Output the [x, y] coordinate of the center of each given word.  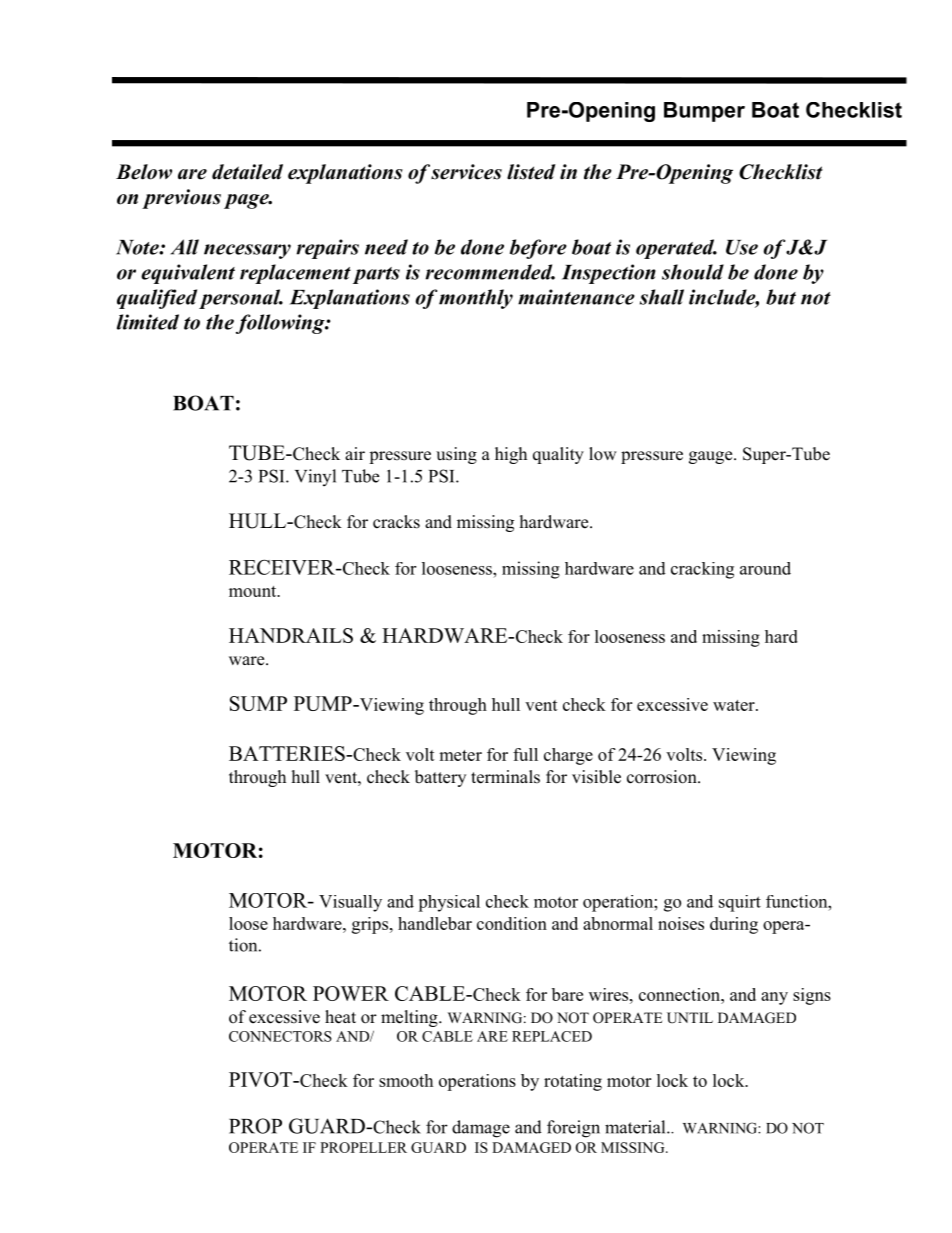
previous [181, 199]
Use [742, 247]
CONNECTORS [280, 1036]
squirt [740, 903]
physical [449, 903]
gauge [712, 457]
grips [370, 925]
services [466, 172]
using [456, 455]
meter [460, 755]
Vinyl [315, 477]
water [735, 705]
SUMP [258, 703]
